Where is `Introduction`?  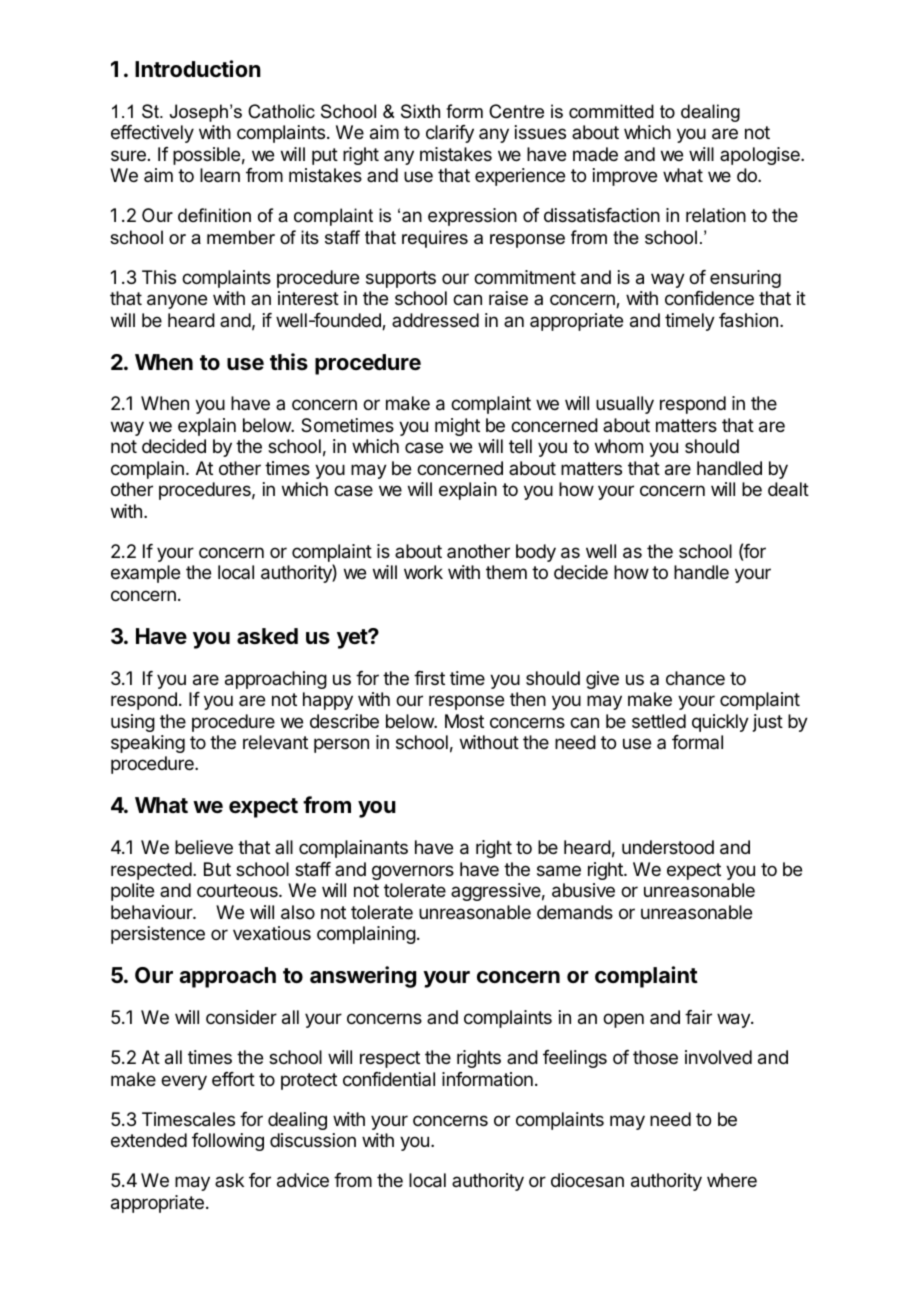 Introduction is located at coordinates (198, 68).
